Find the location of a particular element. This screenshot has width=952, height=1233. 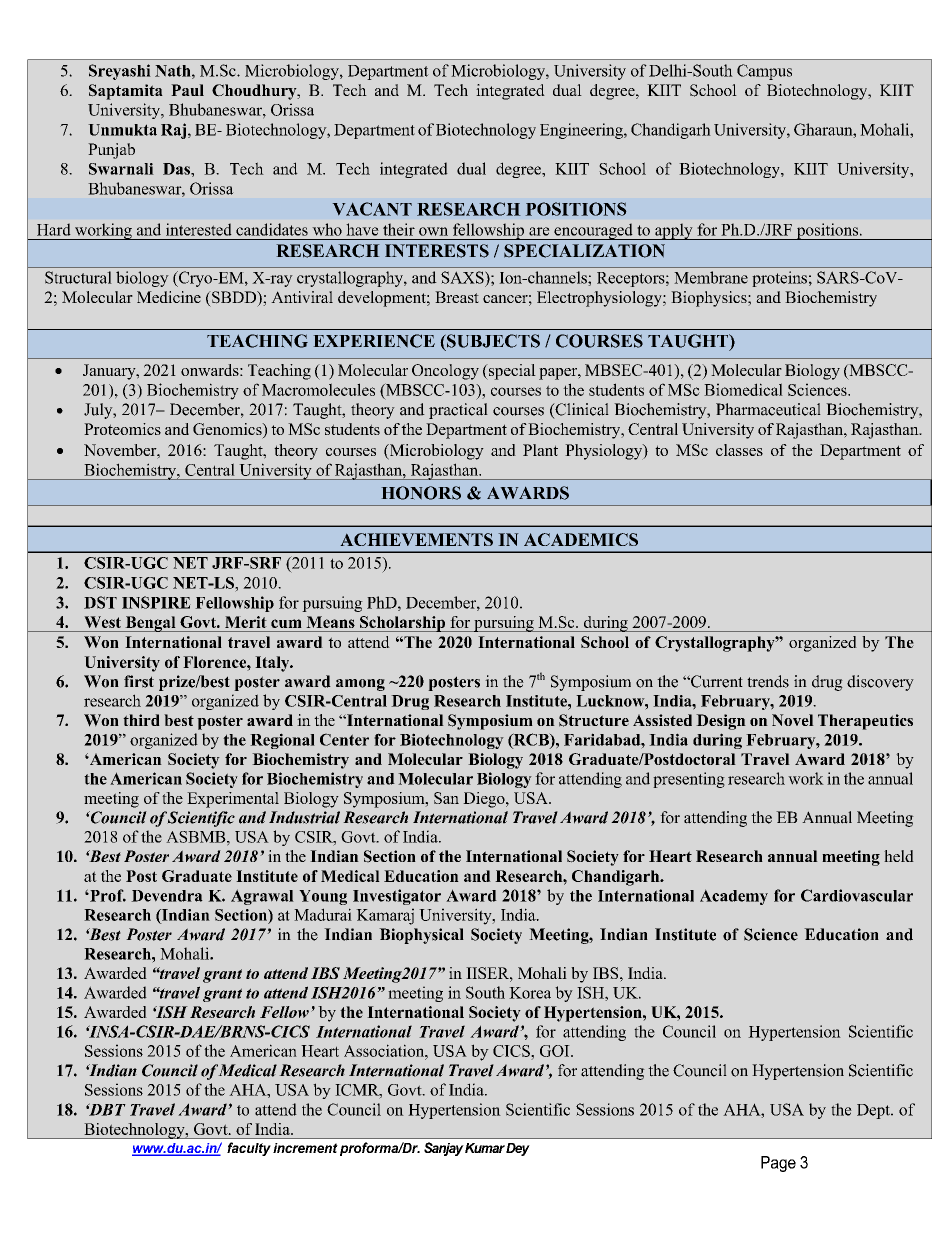

Breast is located at coordinates (457, 297).
